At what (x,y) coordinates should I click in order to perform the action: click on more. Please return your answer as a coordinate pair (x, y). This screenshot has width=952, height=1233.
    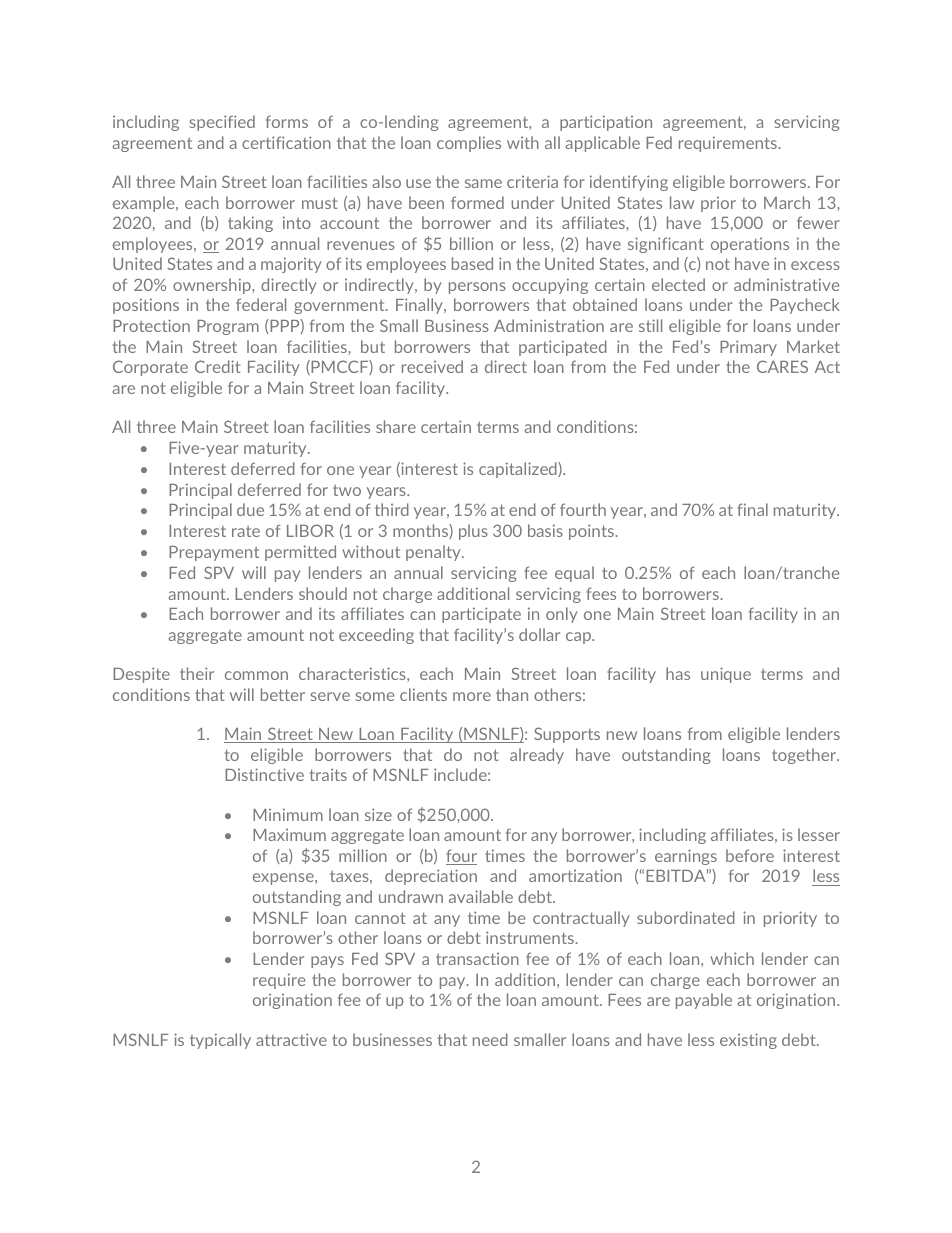
    Looking at the image, I should click on (472, 696).
